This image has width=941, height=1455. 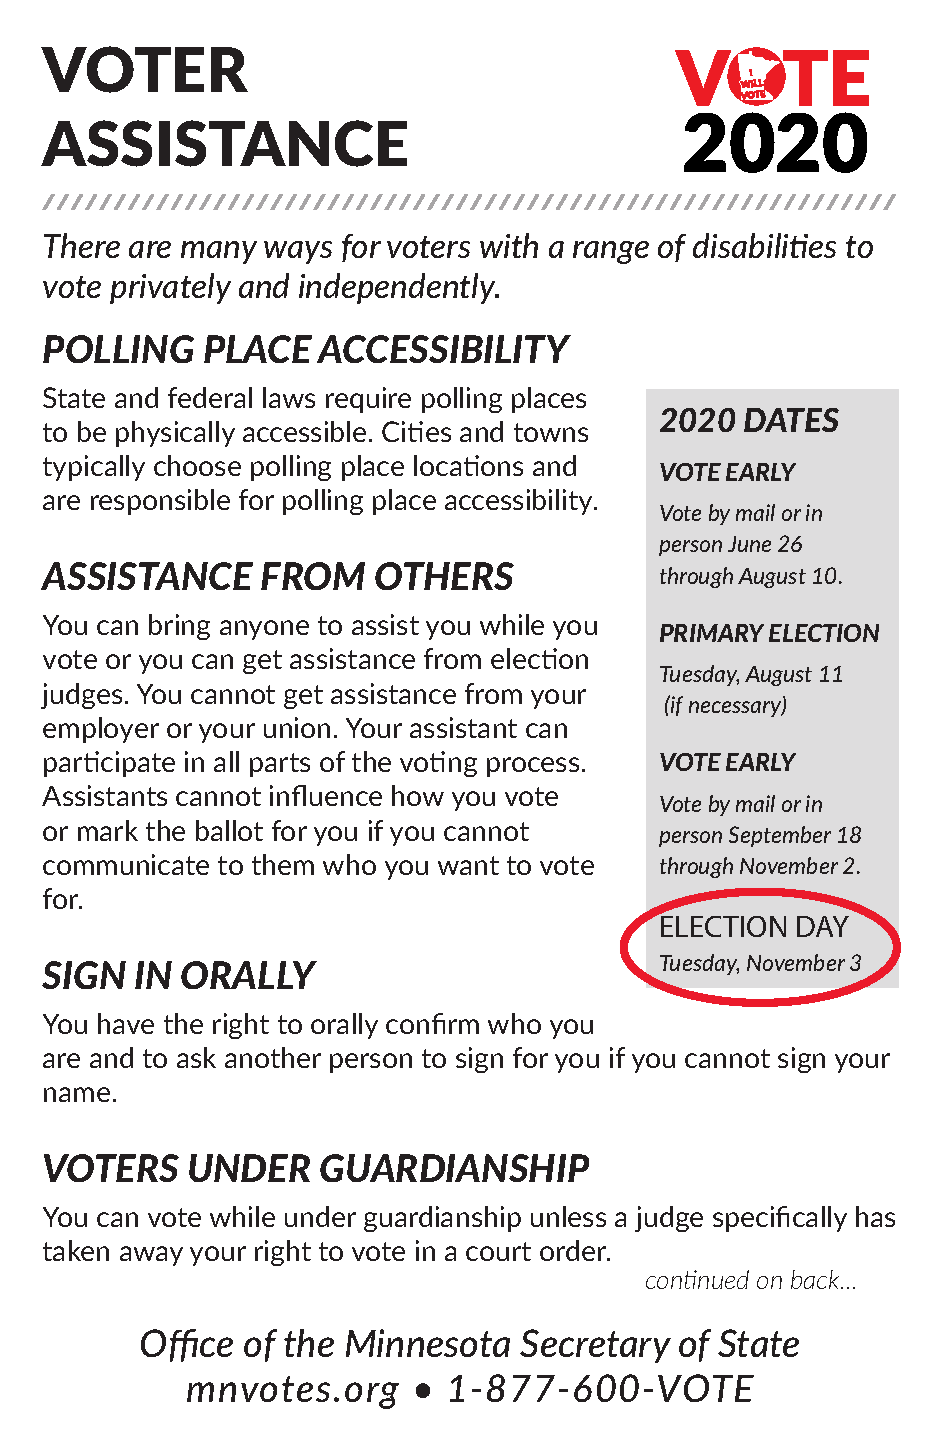 I want to click on OTHERS, so click(x=444, y=576).
